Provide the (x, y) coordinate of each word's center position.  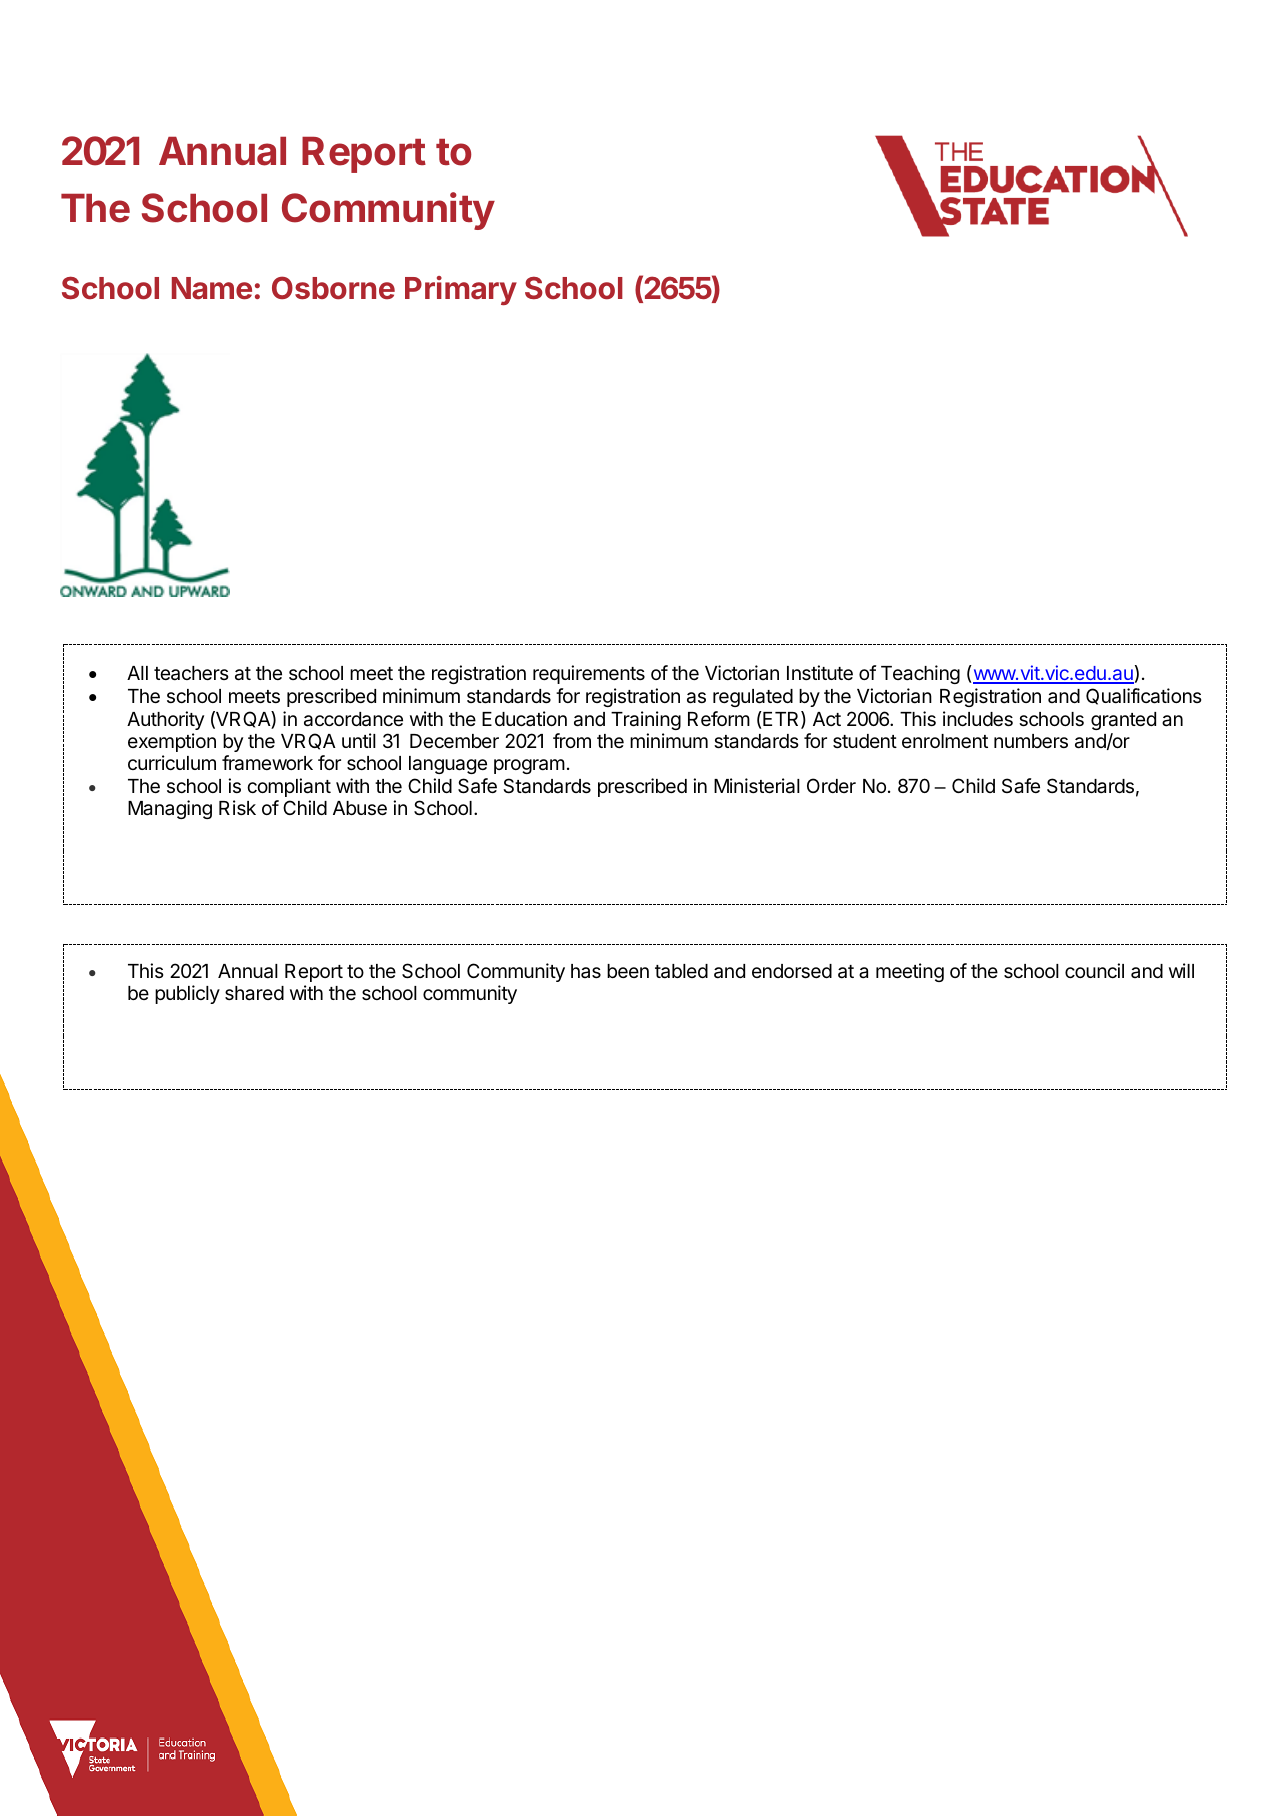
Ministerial (757, 786)
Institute (820, 672)
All (137, 673)
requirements (589, 674)
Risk (237, 807)
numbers (1031, 741)
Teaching (920, 674)
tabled (681, 971)
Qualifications (1144, 696)
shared (254, 993)
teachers (191, 673)
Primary (461, 290)
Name (212, 288)
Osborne (333, 288)
